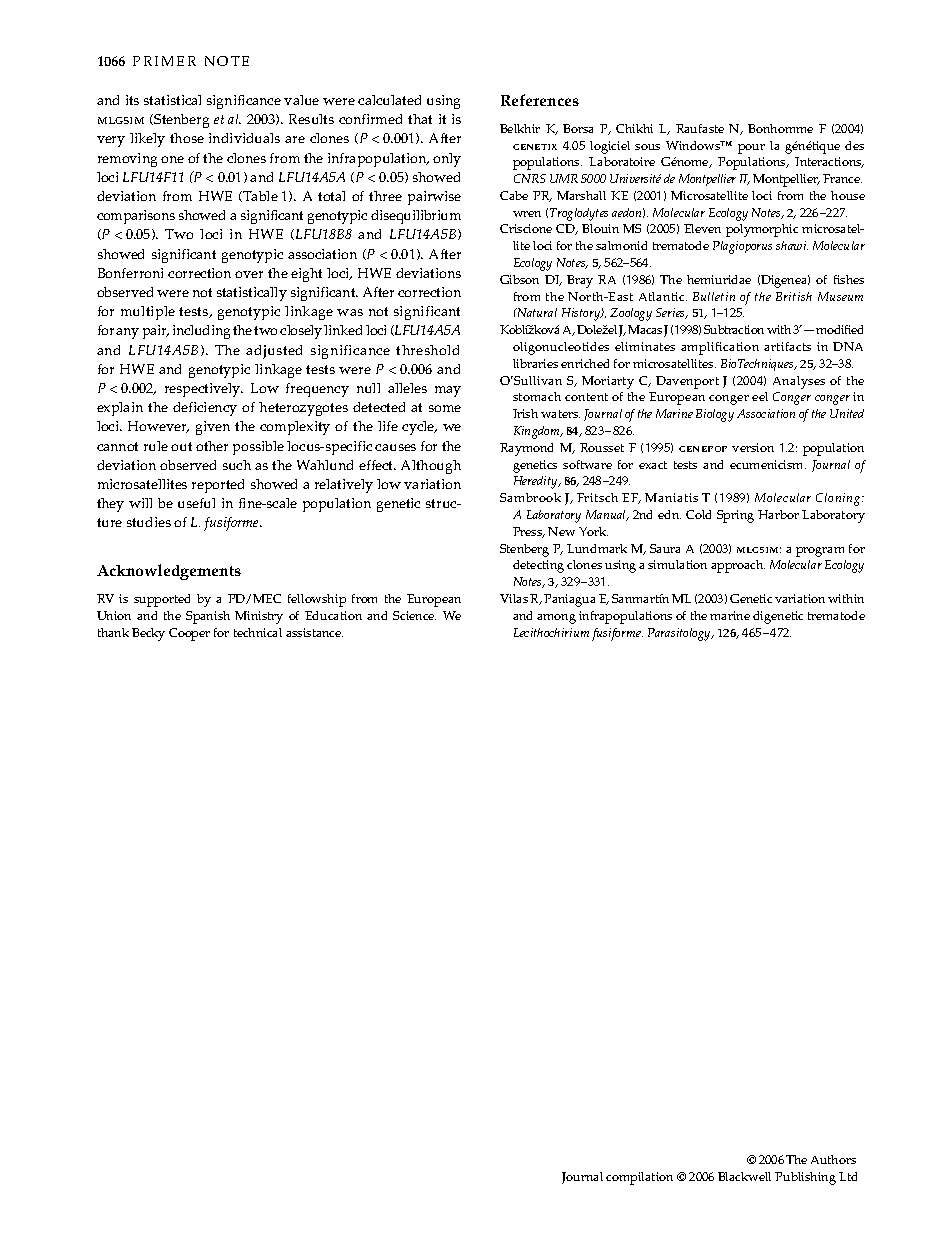 The width and height of the screenshot is (952, 1251). Describe the element at coordinates (189, 634) in the screenshot. I see `Cooper` at that location.
